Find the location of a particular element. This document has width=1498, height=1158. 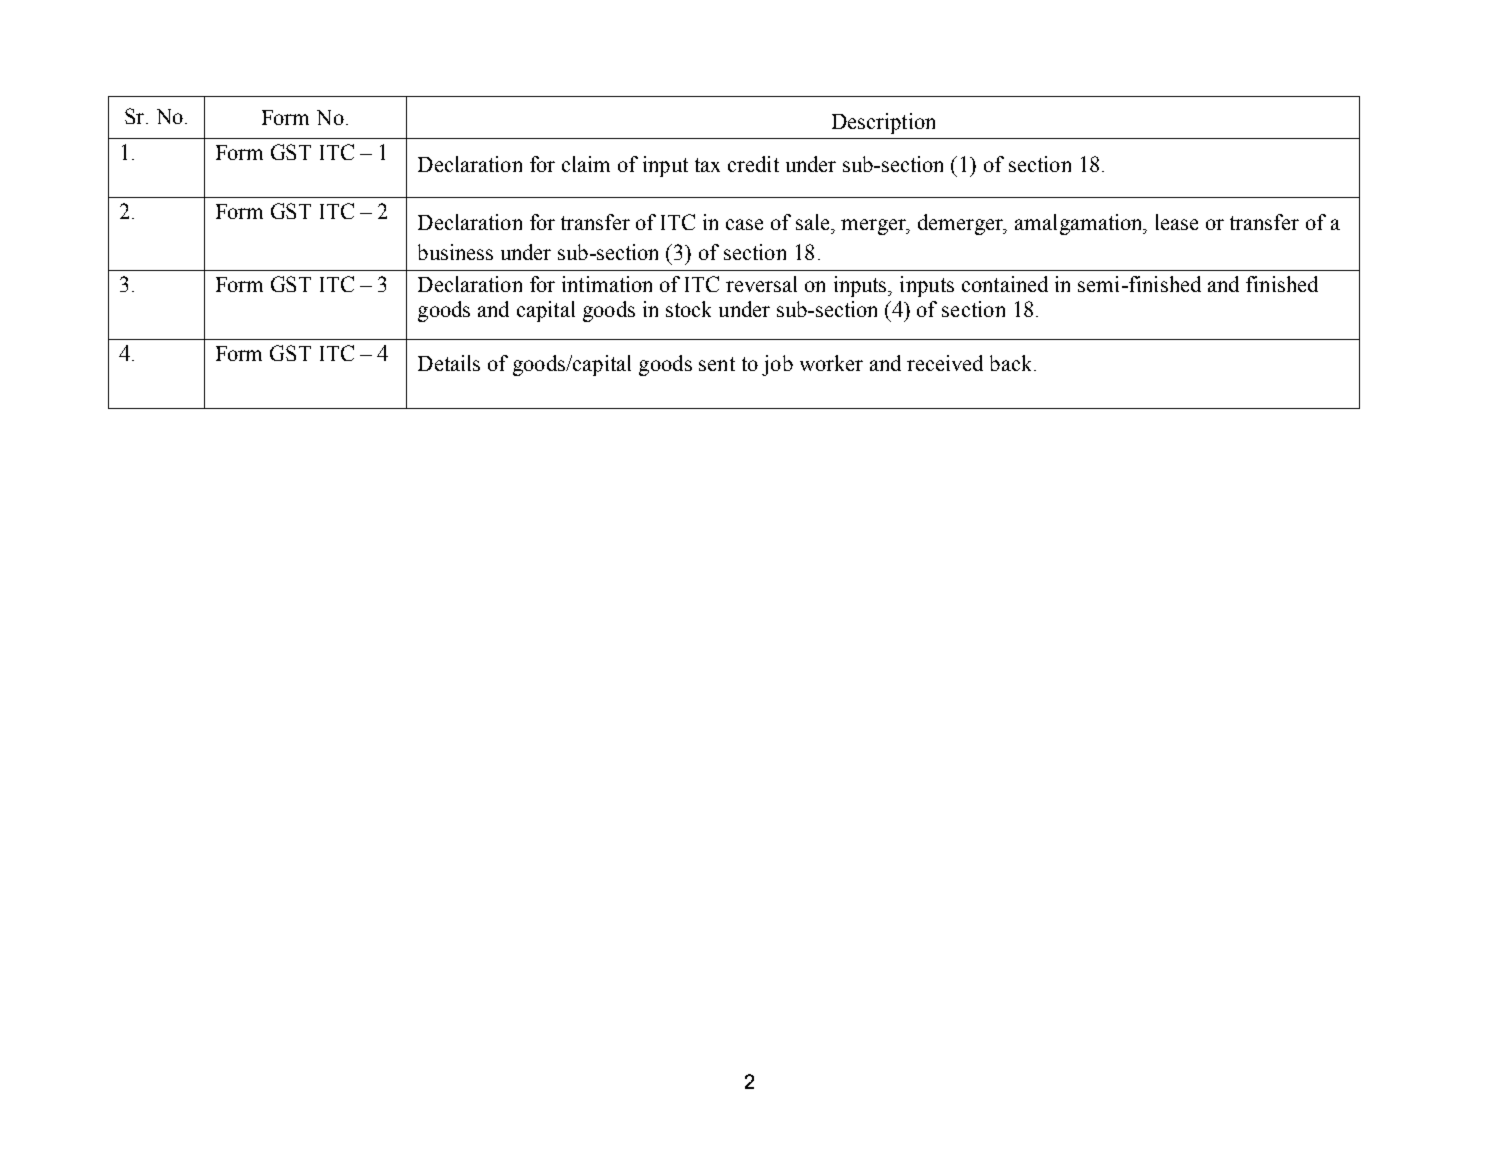

Description is located at coordinates (883, 123).
